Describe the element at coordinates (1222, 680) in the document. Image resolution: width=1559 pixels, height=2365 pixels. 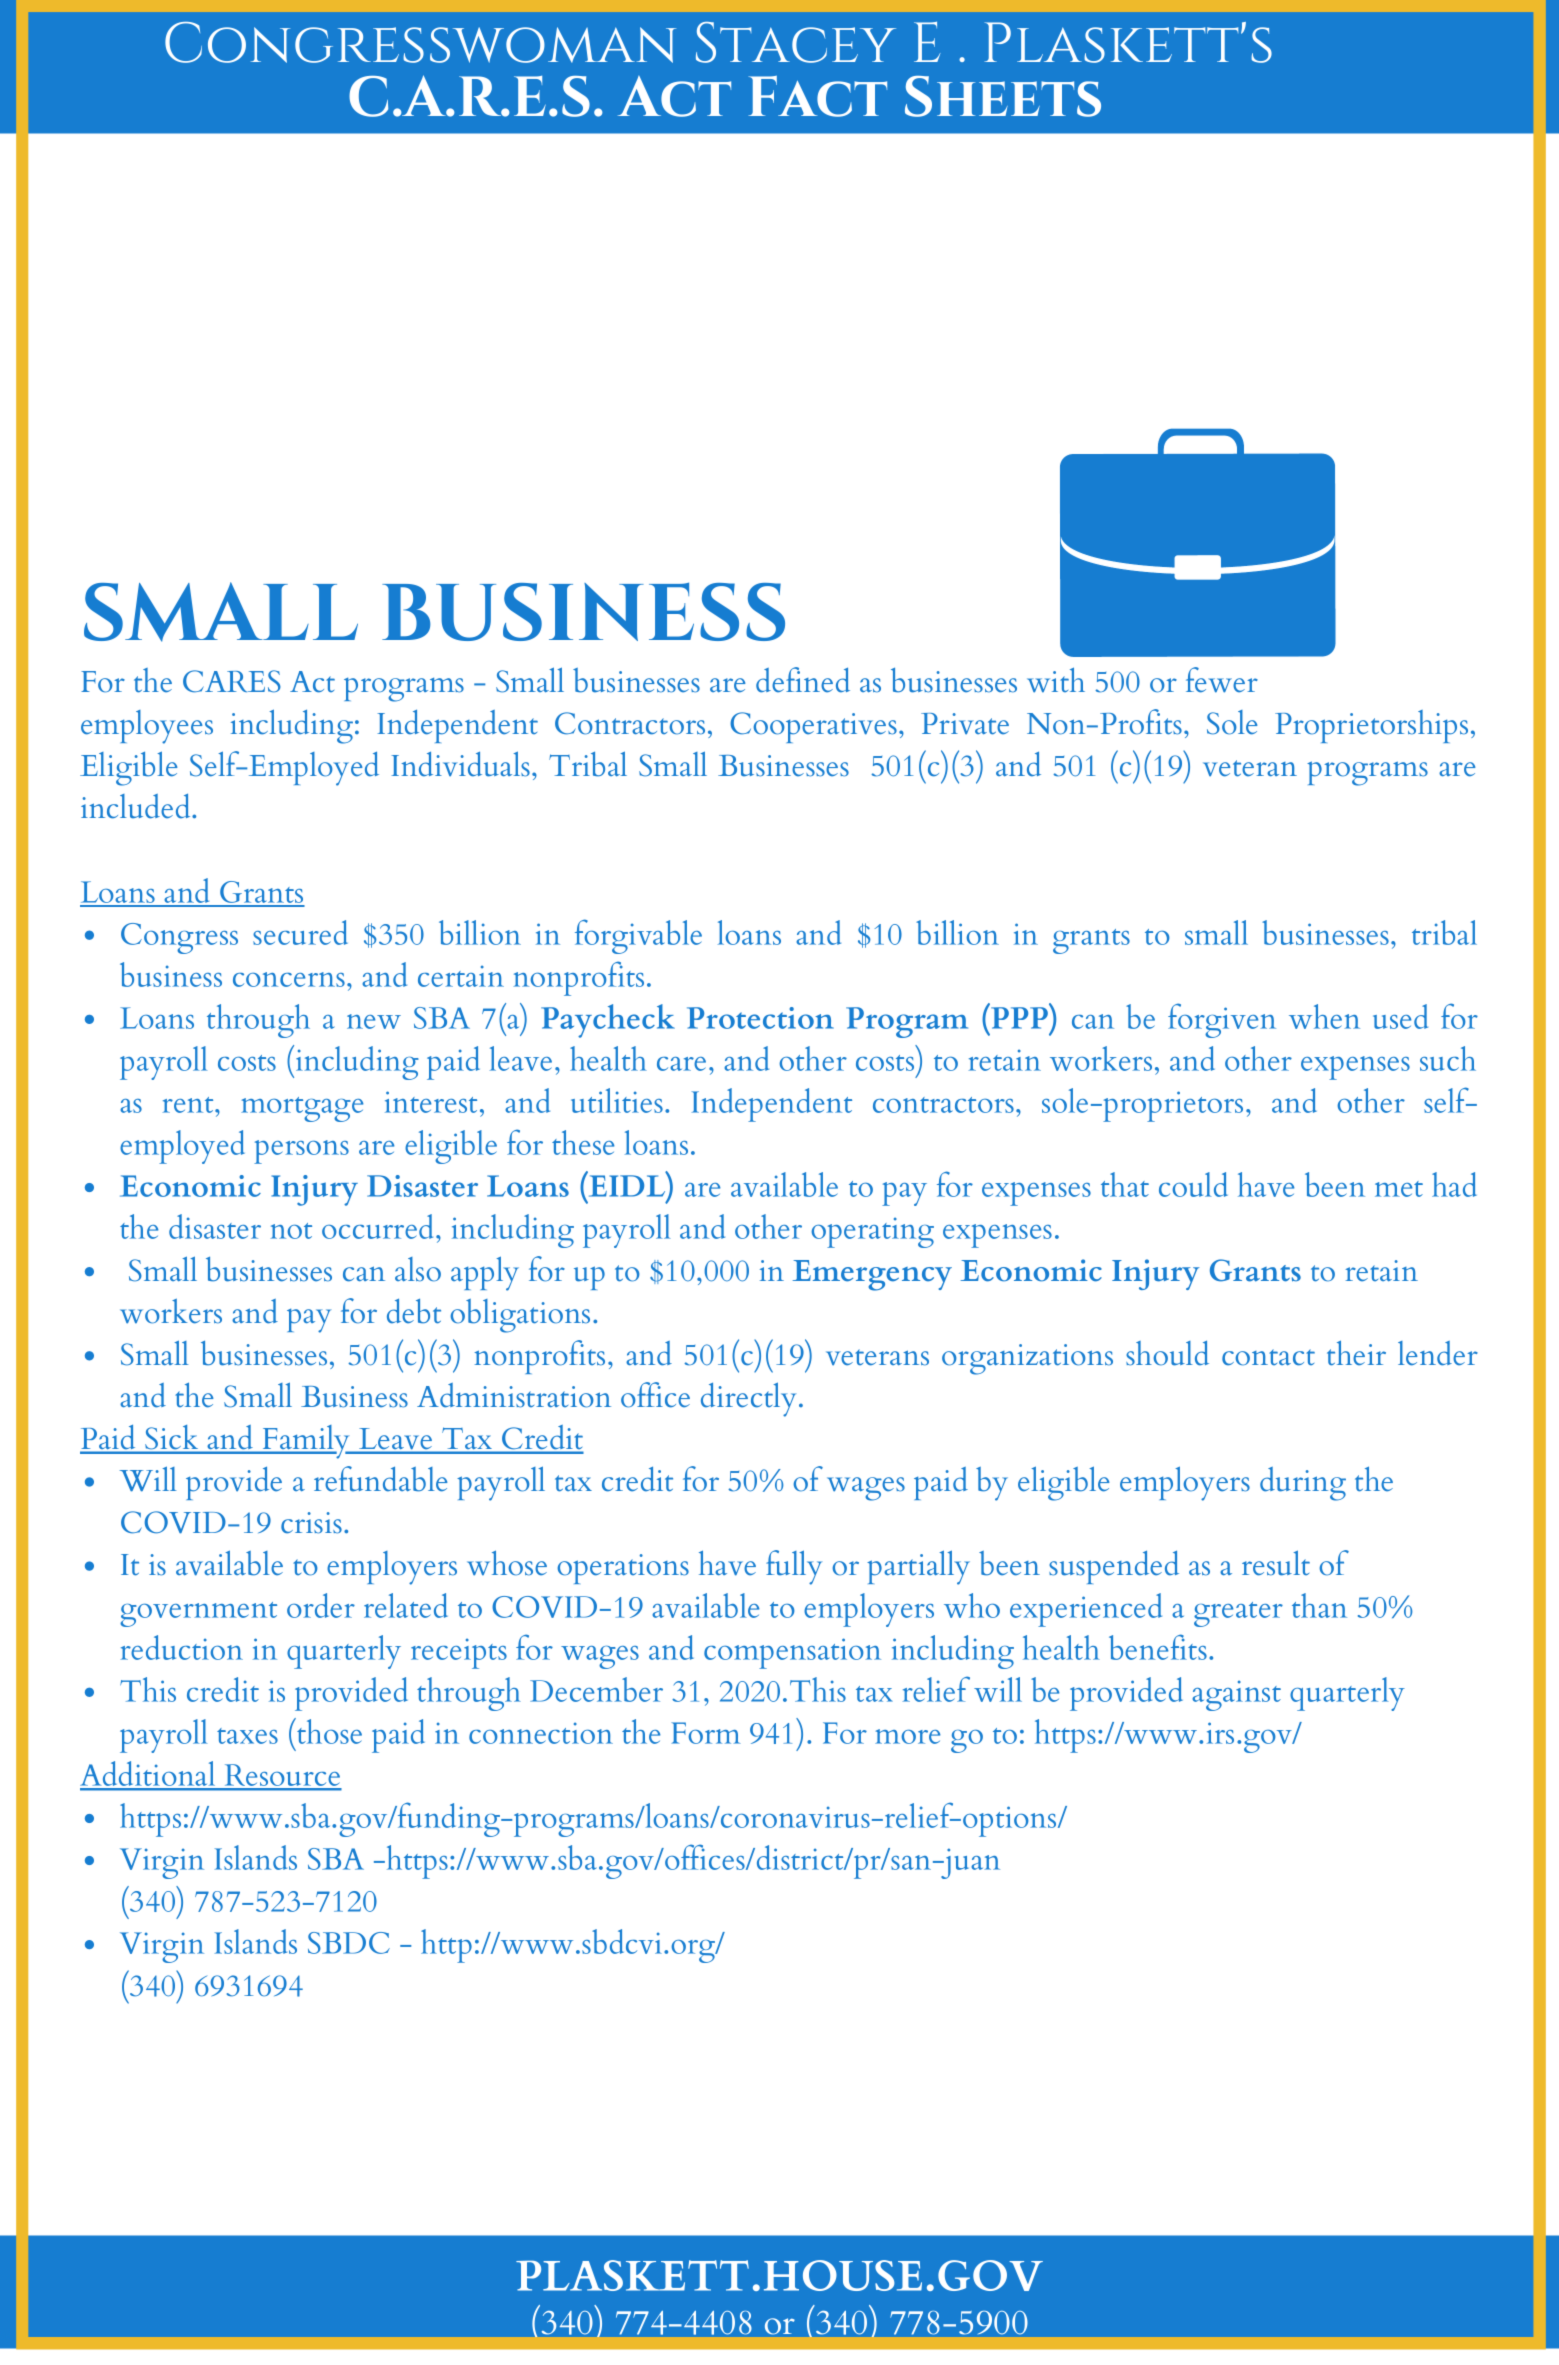
I see `fewer` at that location.
